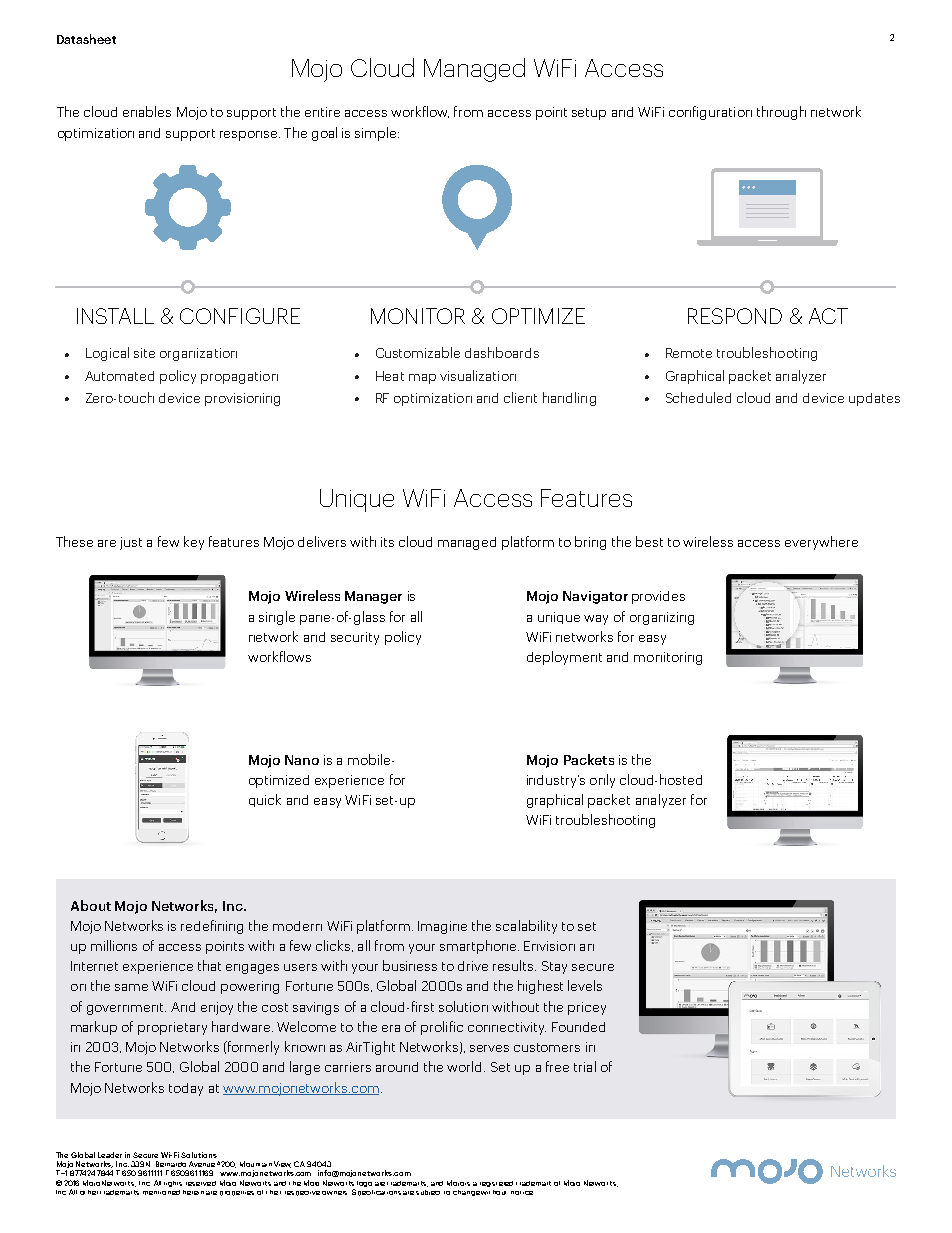  I want to click on setup, so click(589, 114).
